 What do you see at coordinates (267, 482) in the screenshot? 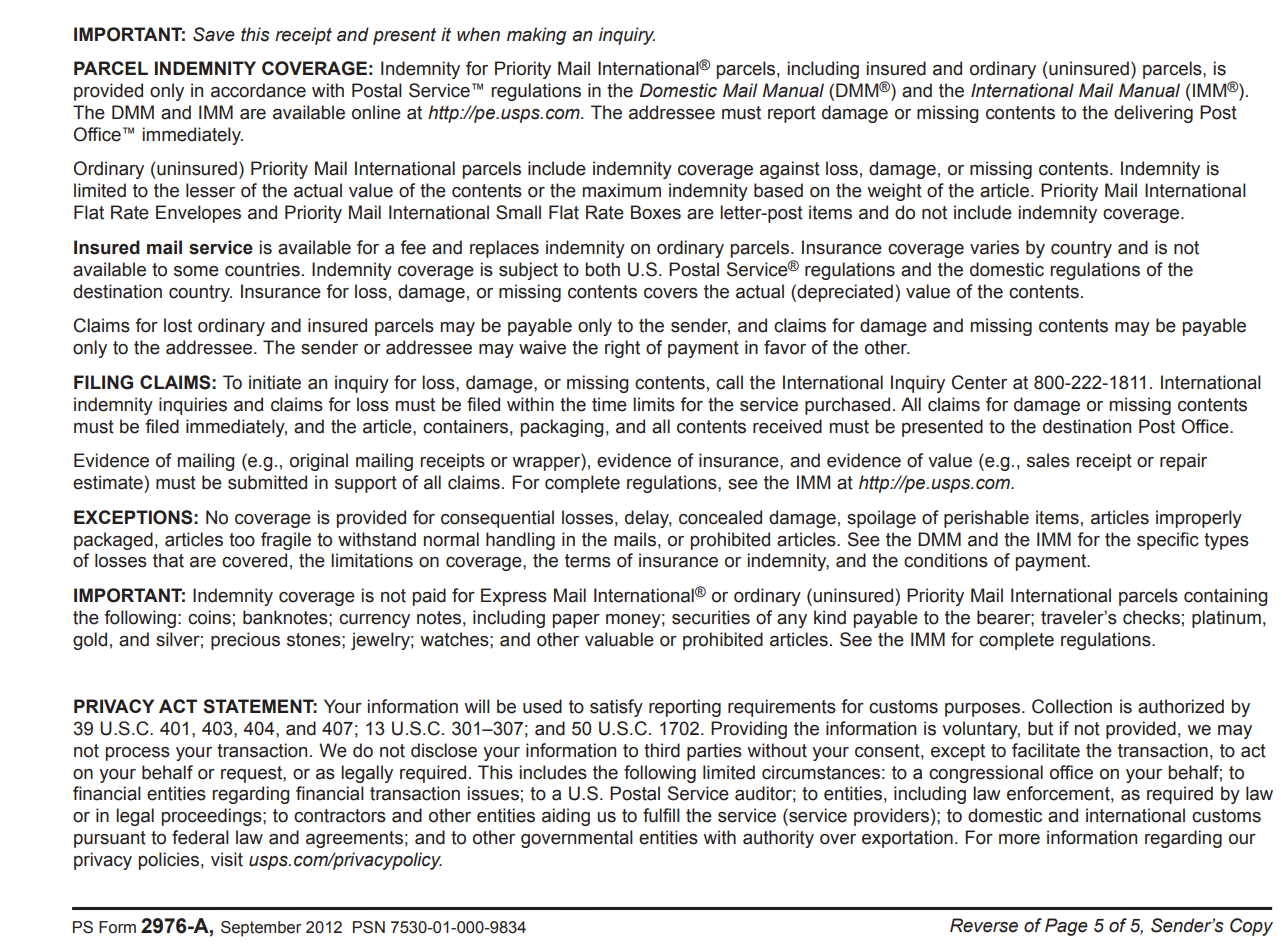
I see `submitted` at bounding box center [267, 482].
